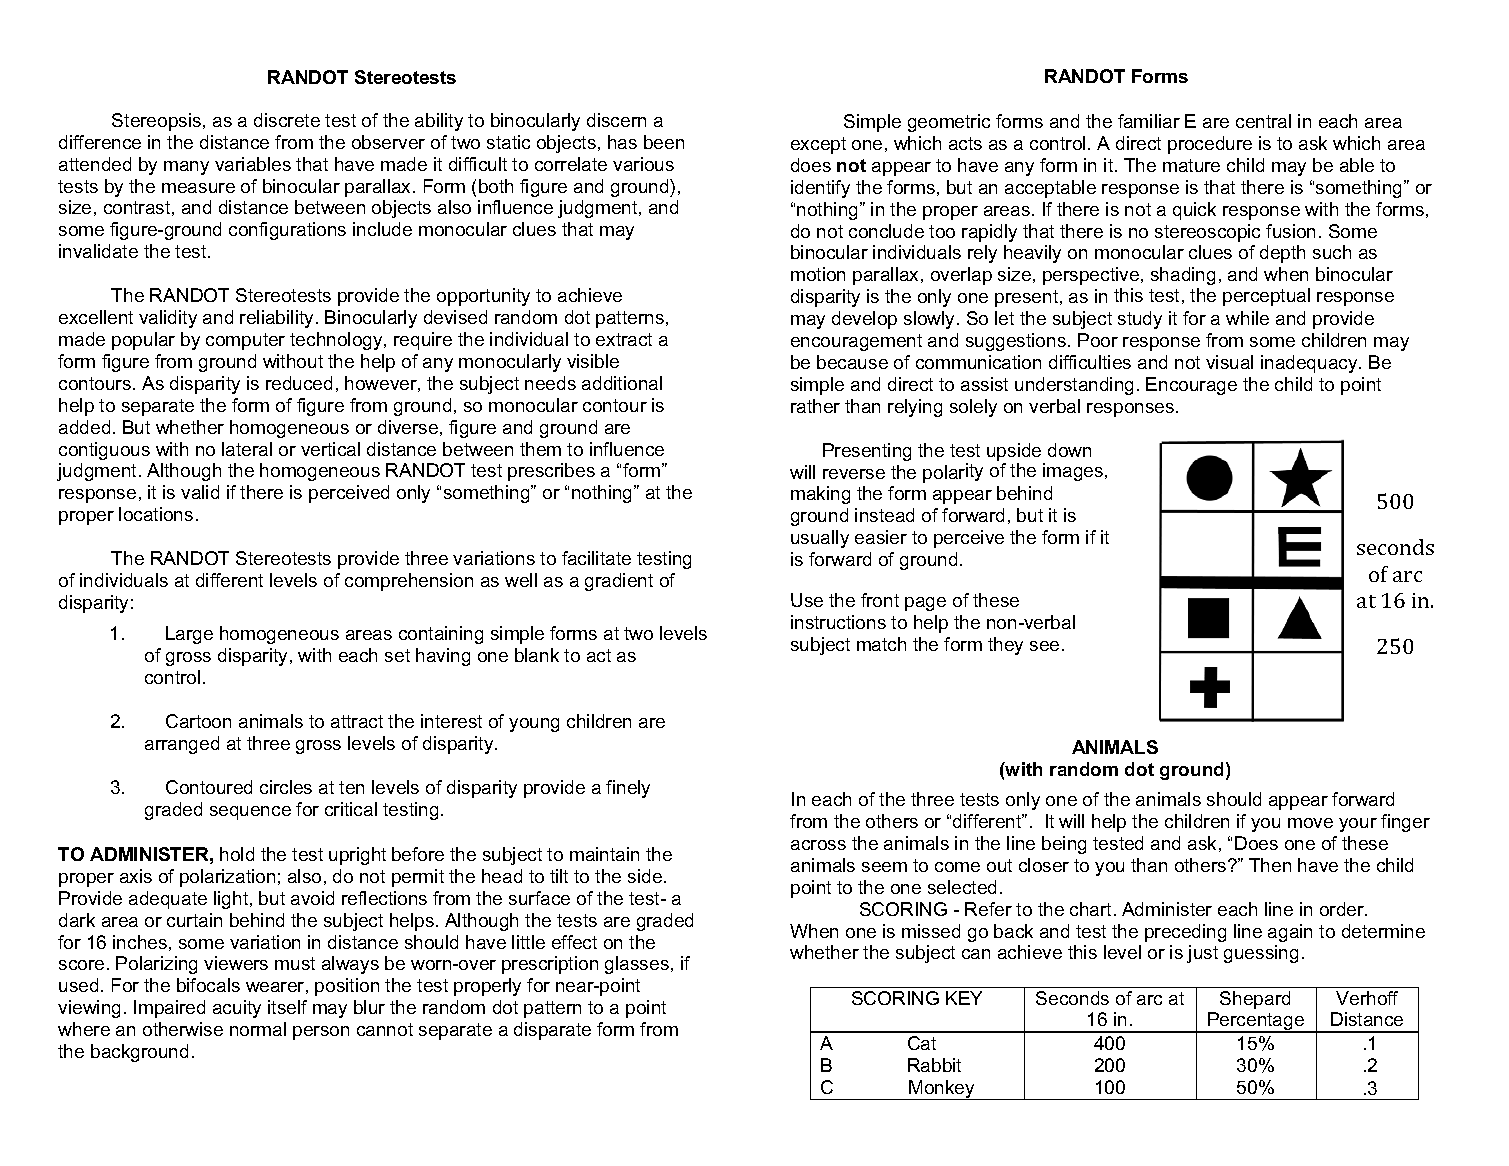 The image size is (1509, 1166). I want to click on comprehension, so click(409, 582).
